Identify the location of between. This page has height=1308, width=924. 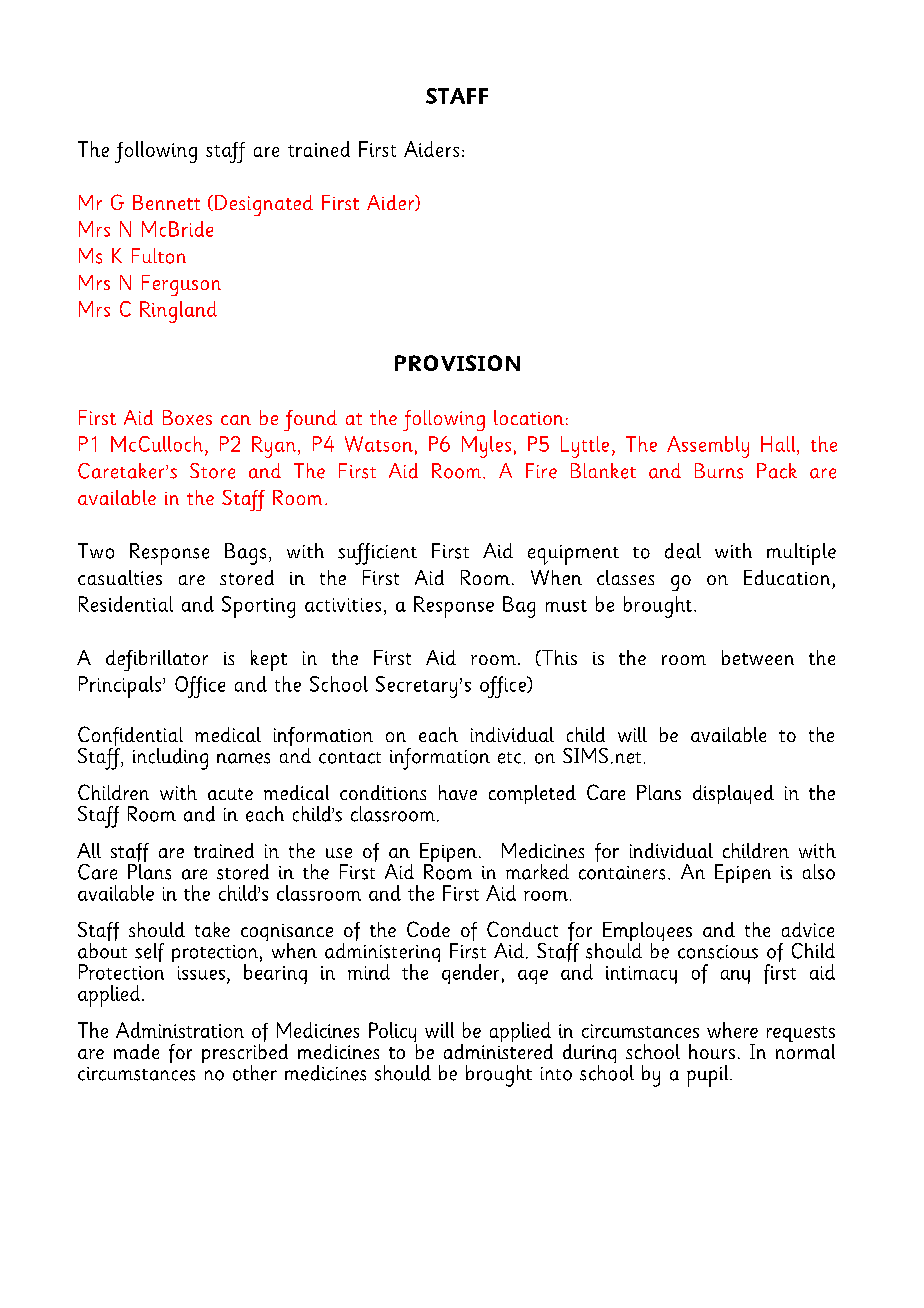
(758, 657).
